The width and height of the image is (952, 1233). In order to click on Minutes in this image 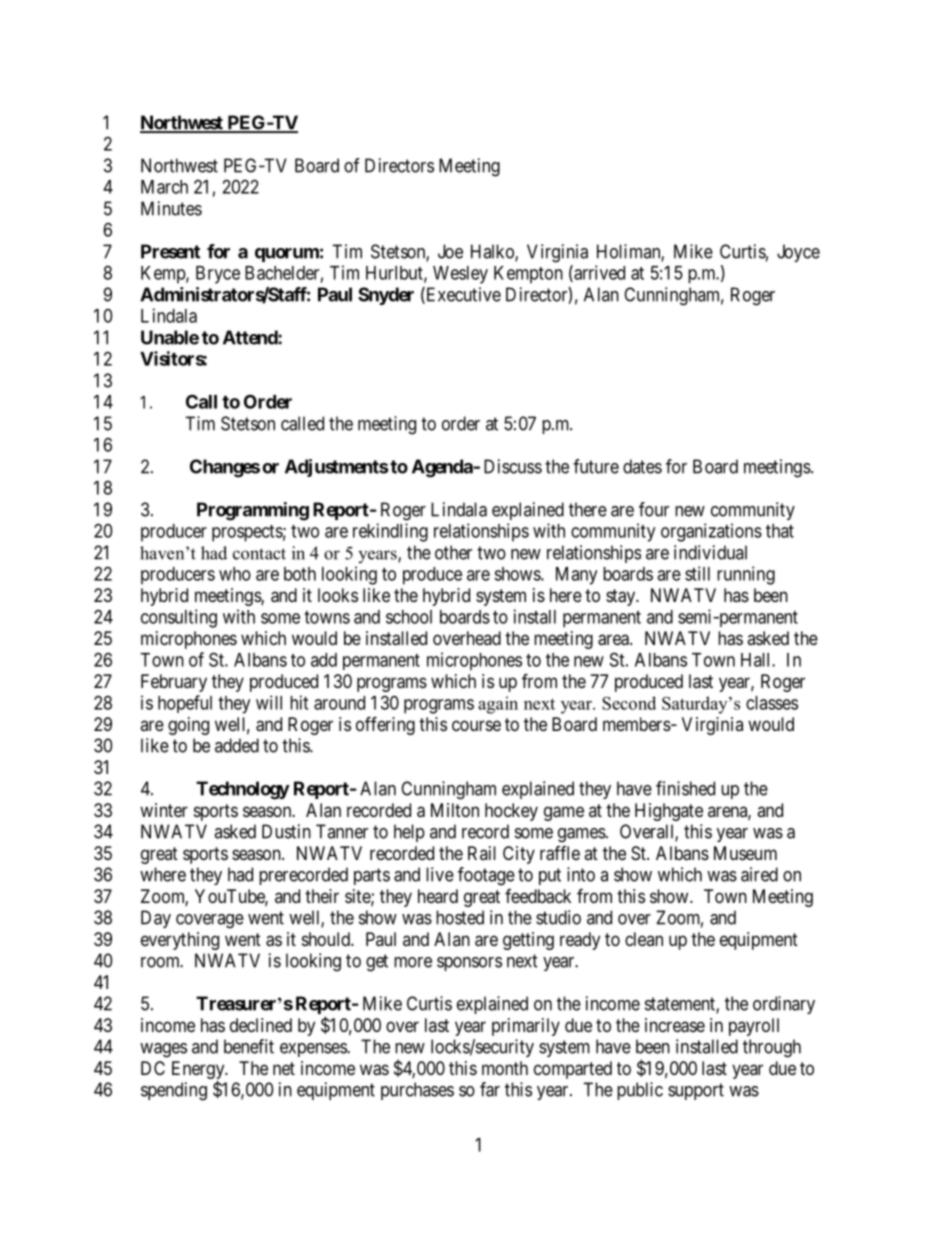, I will do `click(171, 208)`.
